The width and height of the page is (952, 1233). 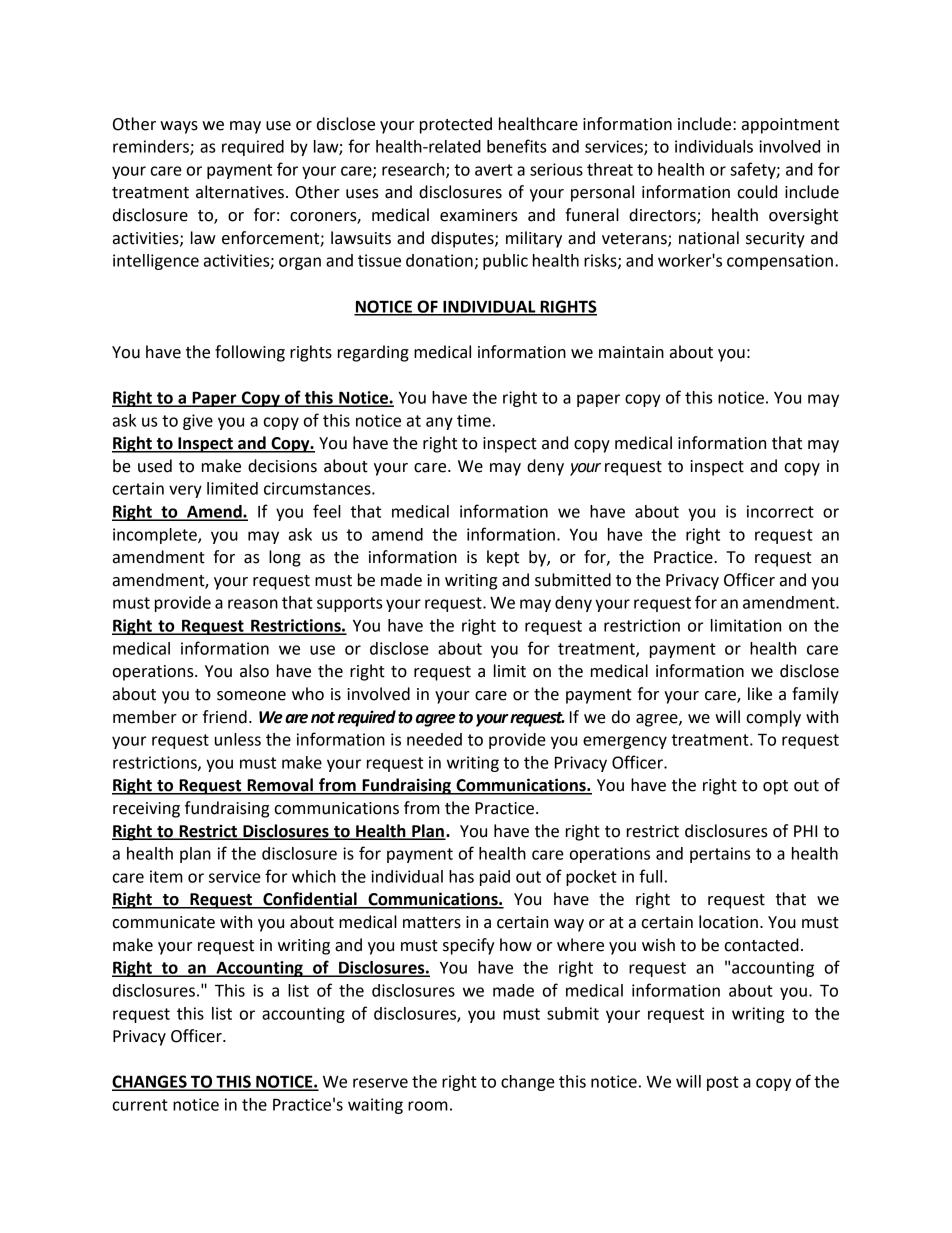 What do you see at coordinates (250, 353) in the page?
I see `following` at bounding box center [250, 353].
